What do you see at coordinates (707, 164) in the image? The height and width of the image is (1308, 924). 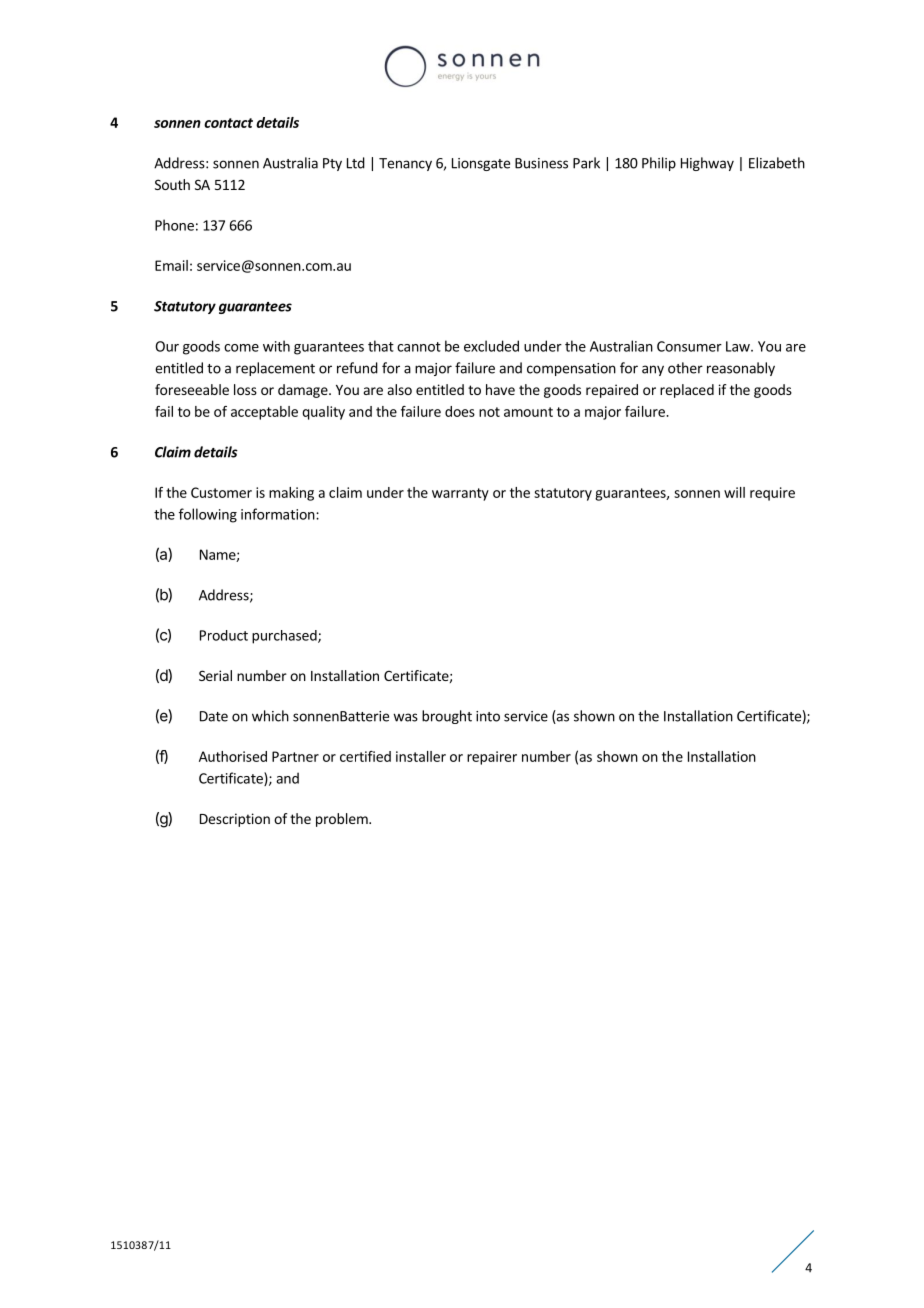 I see `Highway` at bounding box center [707, 164].
